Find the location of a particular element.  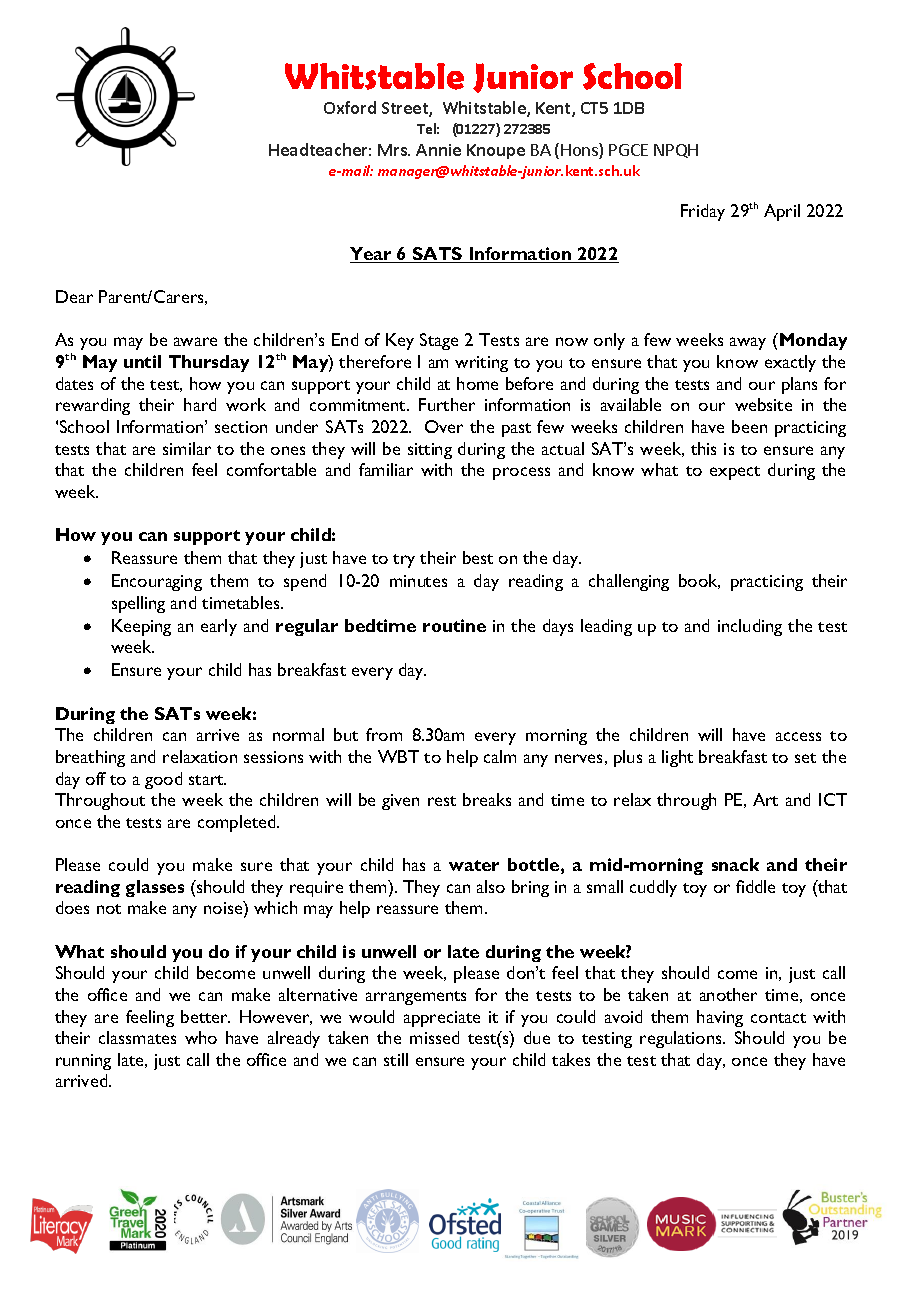

Friday is located at coordinates (703, 212).
